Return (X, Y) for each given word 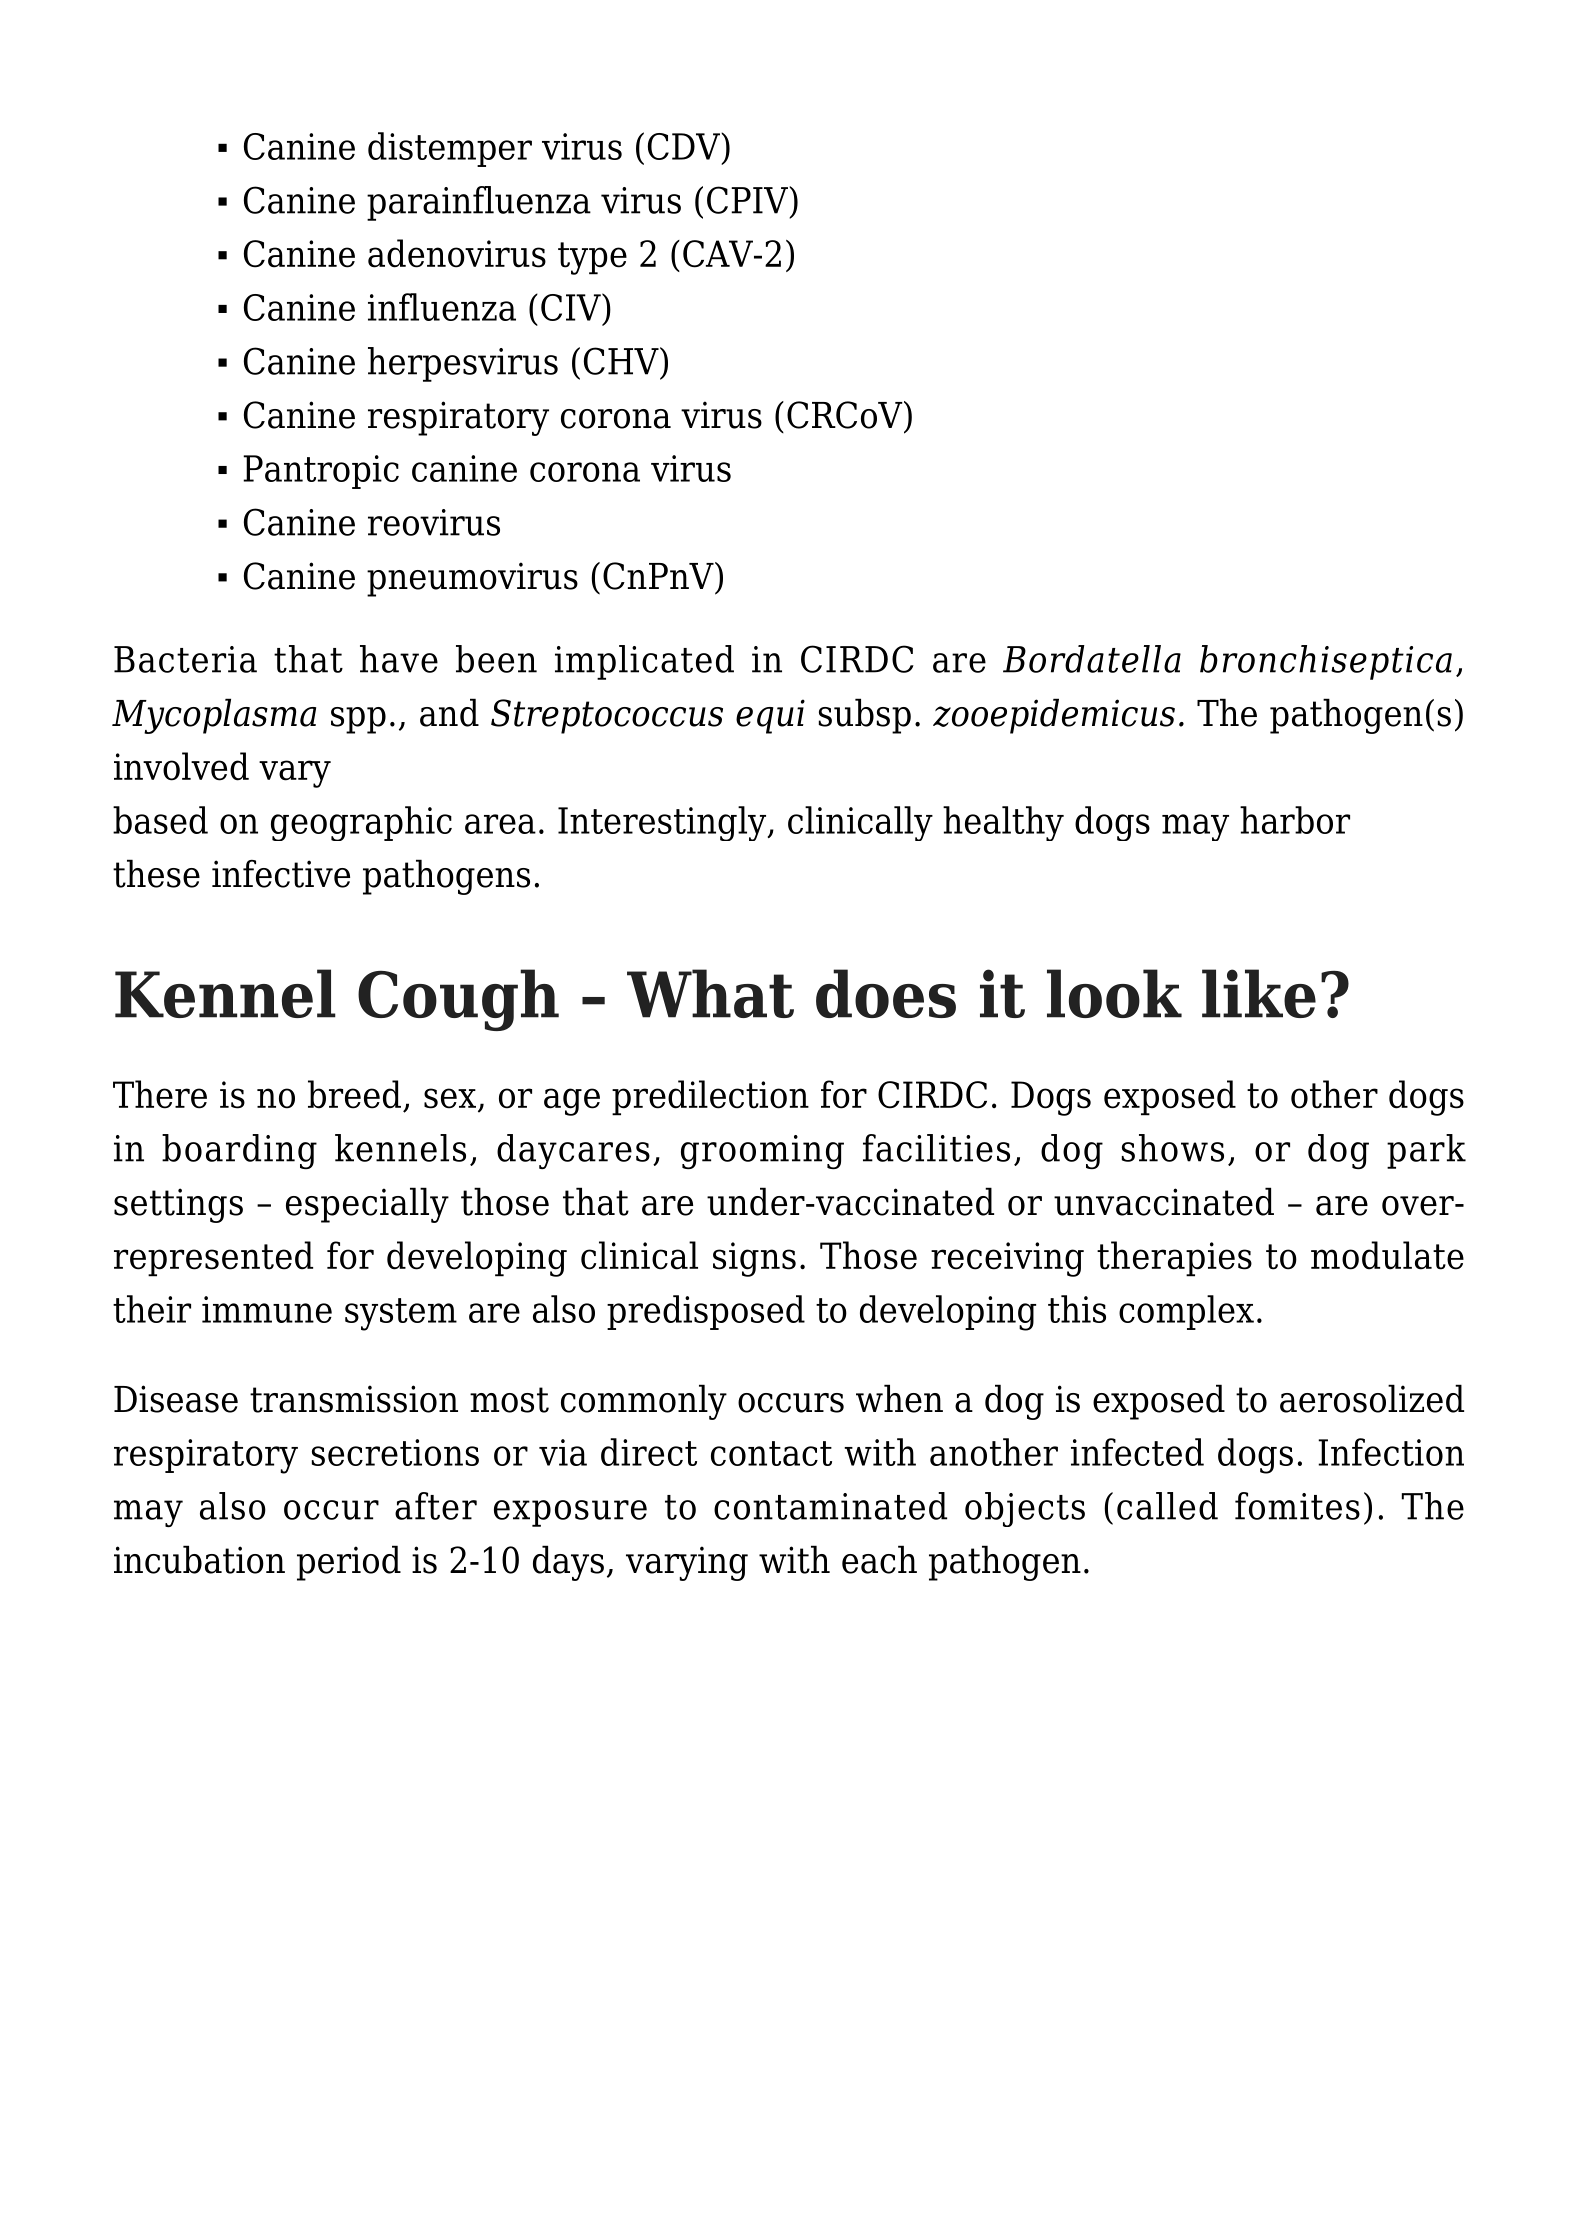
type (592, 258)
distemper (450, 149)
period (349, 1563)
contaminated (830, 1506)
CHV (622, 361)
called (1167, 1506)
